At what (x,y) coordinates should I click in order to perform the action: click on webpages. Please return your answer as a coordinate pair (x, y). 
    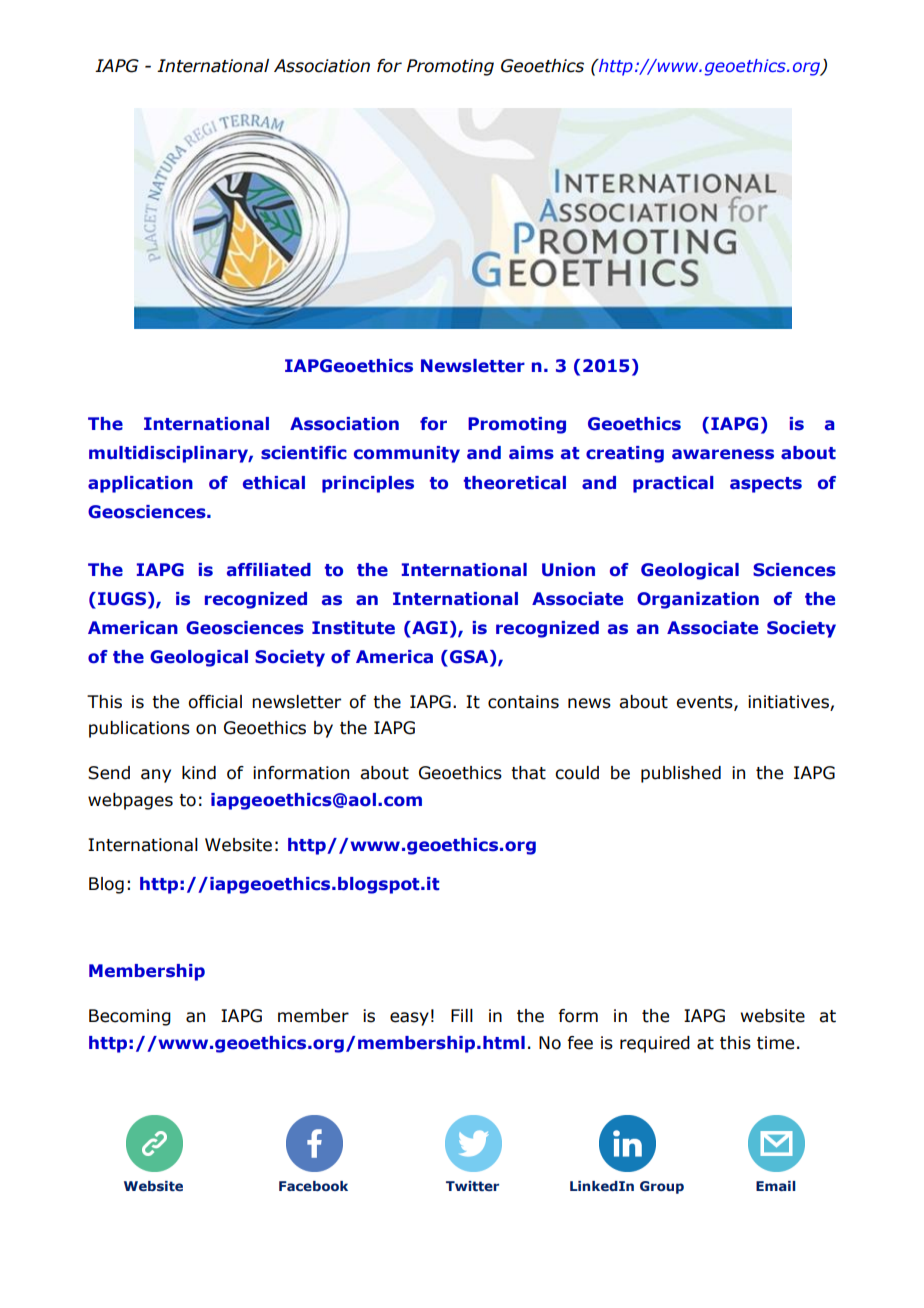
    Looking at the image, I should click on (130, 801).
